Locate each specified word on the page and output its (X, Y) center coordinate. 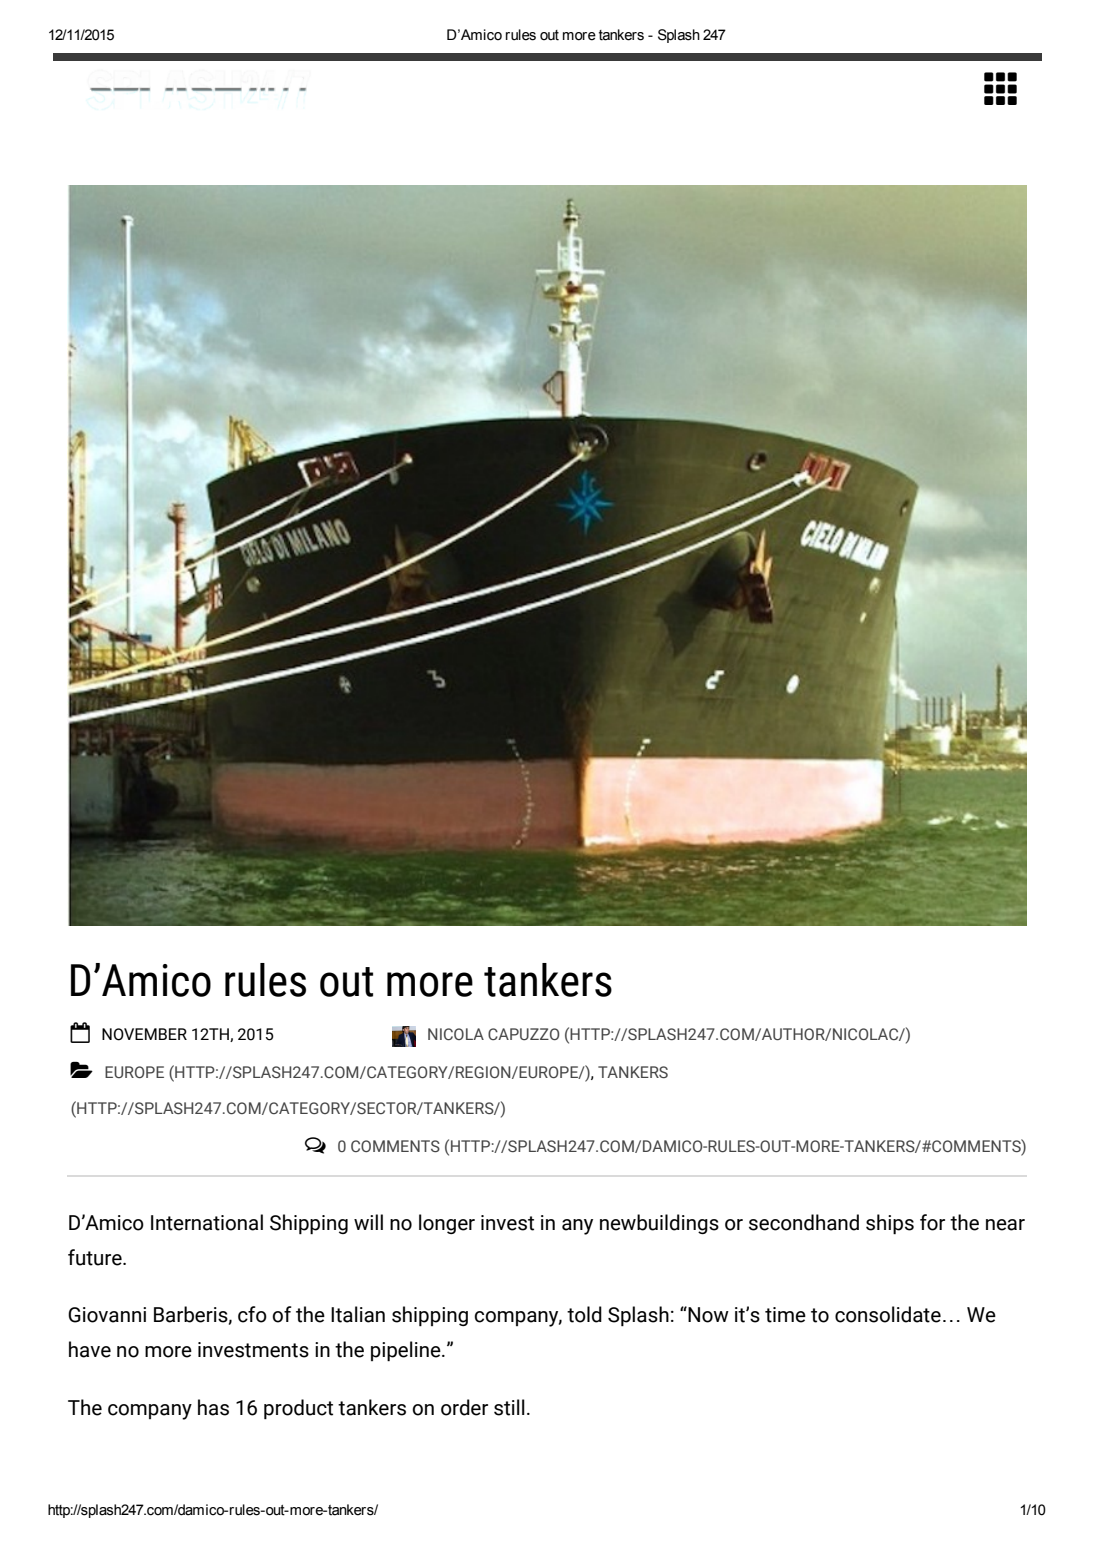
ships (890, 1224)
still (509, 1407)
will (368, 1222)
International (207, 1222)
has (213, 1407)
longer (447, 1224)
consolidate (888, 1314)
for (932, 1222)
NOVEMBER (144, 1034)
